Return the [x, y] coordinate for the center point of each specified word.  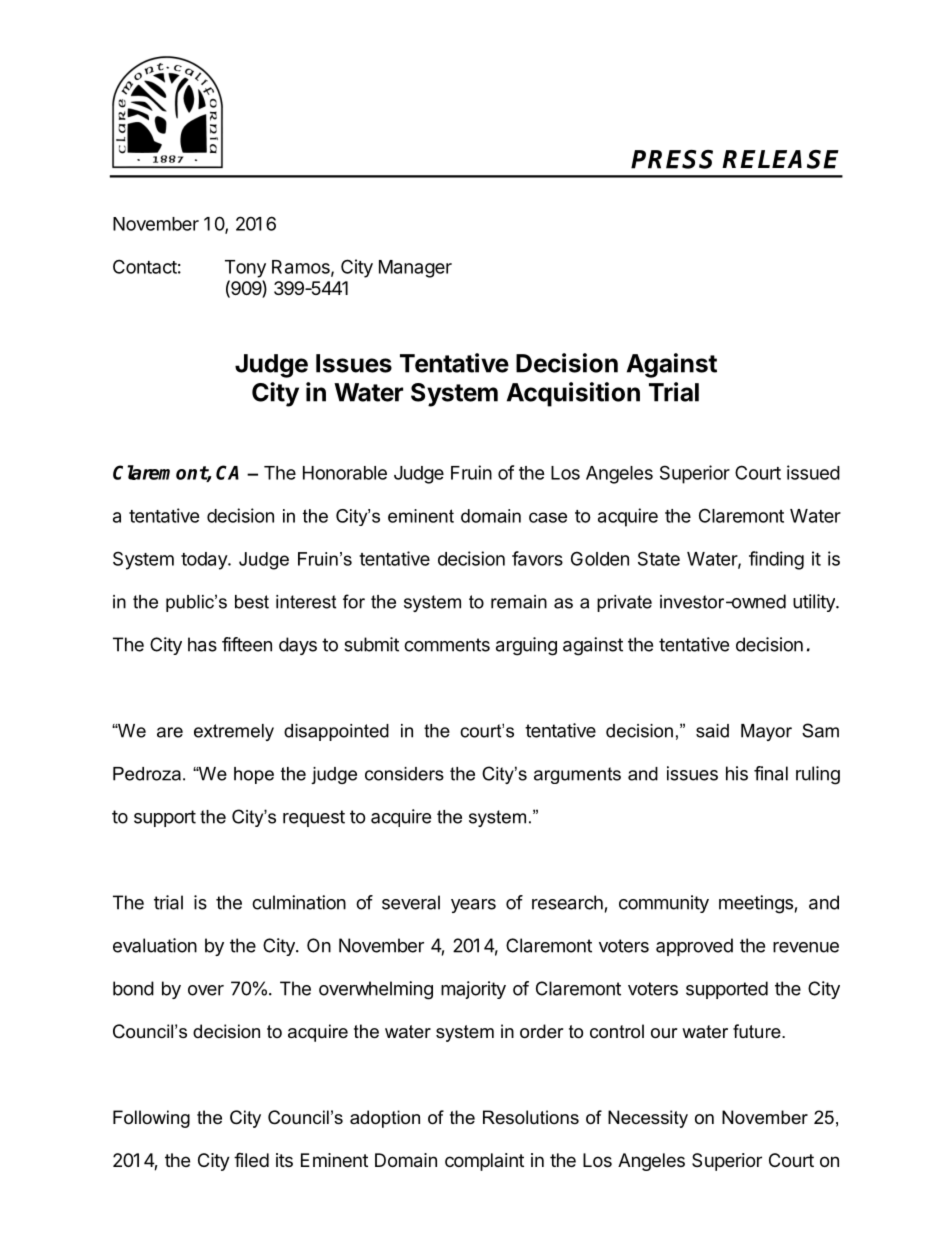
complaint [484, 1162]
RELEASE [780, 159]
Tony [245, 269]
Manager [415, 269]
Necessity [648, 1119]
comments [447, 645]
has [202, 644]
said [712, 731]
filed [251, 1159]
